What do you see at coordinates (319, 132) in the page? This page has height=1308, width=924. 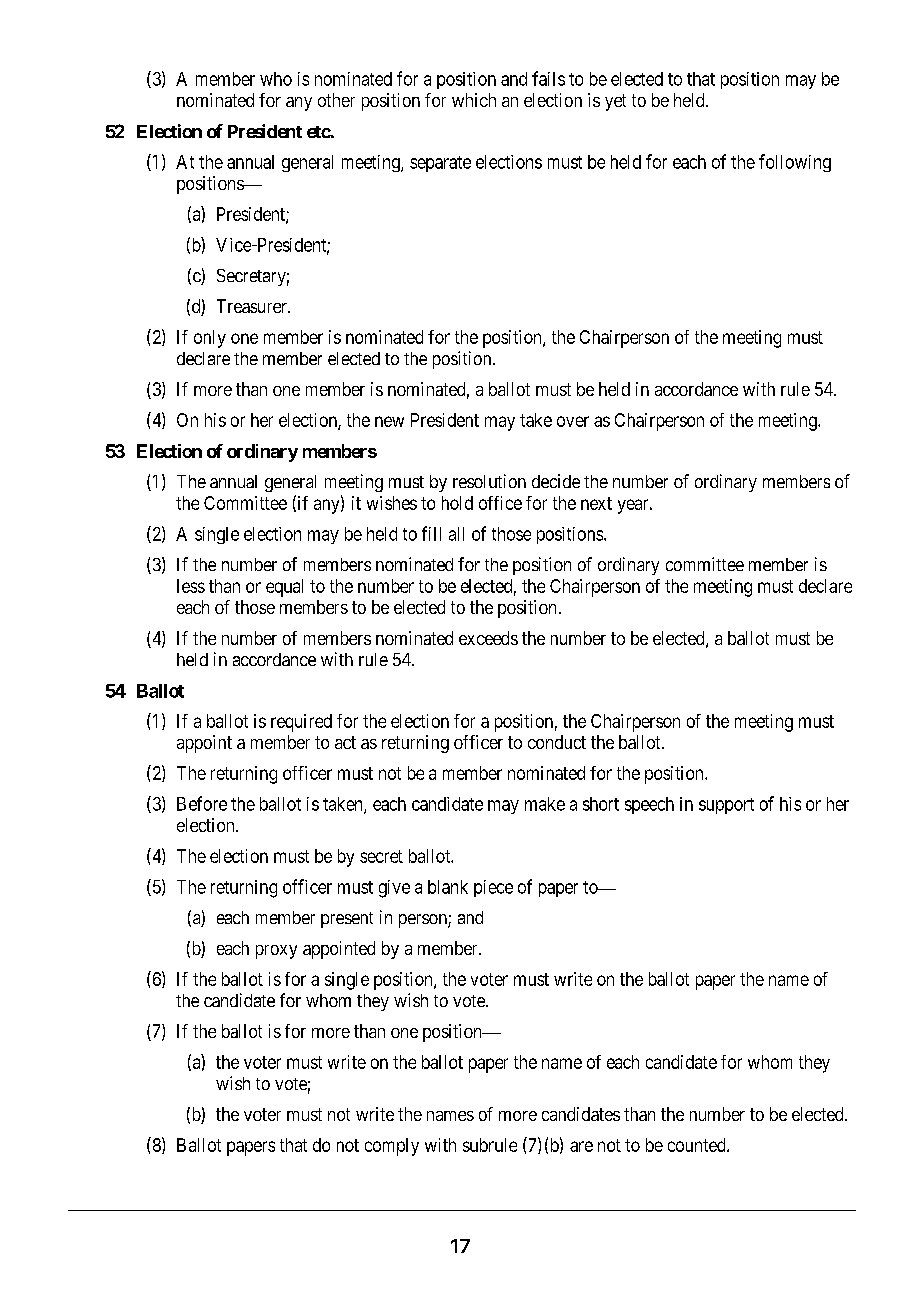 I see `etc` at bounding box center [319, 132].
